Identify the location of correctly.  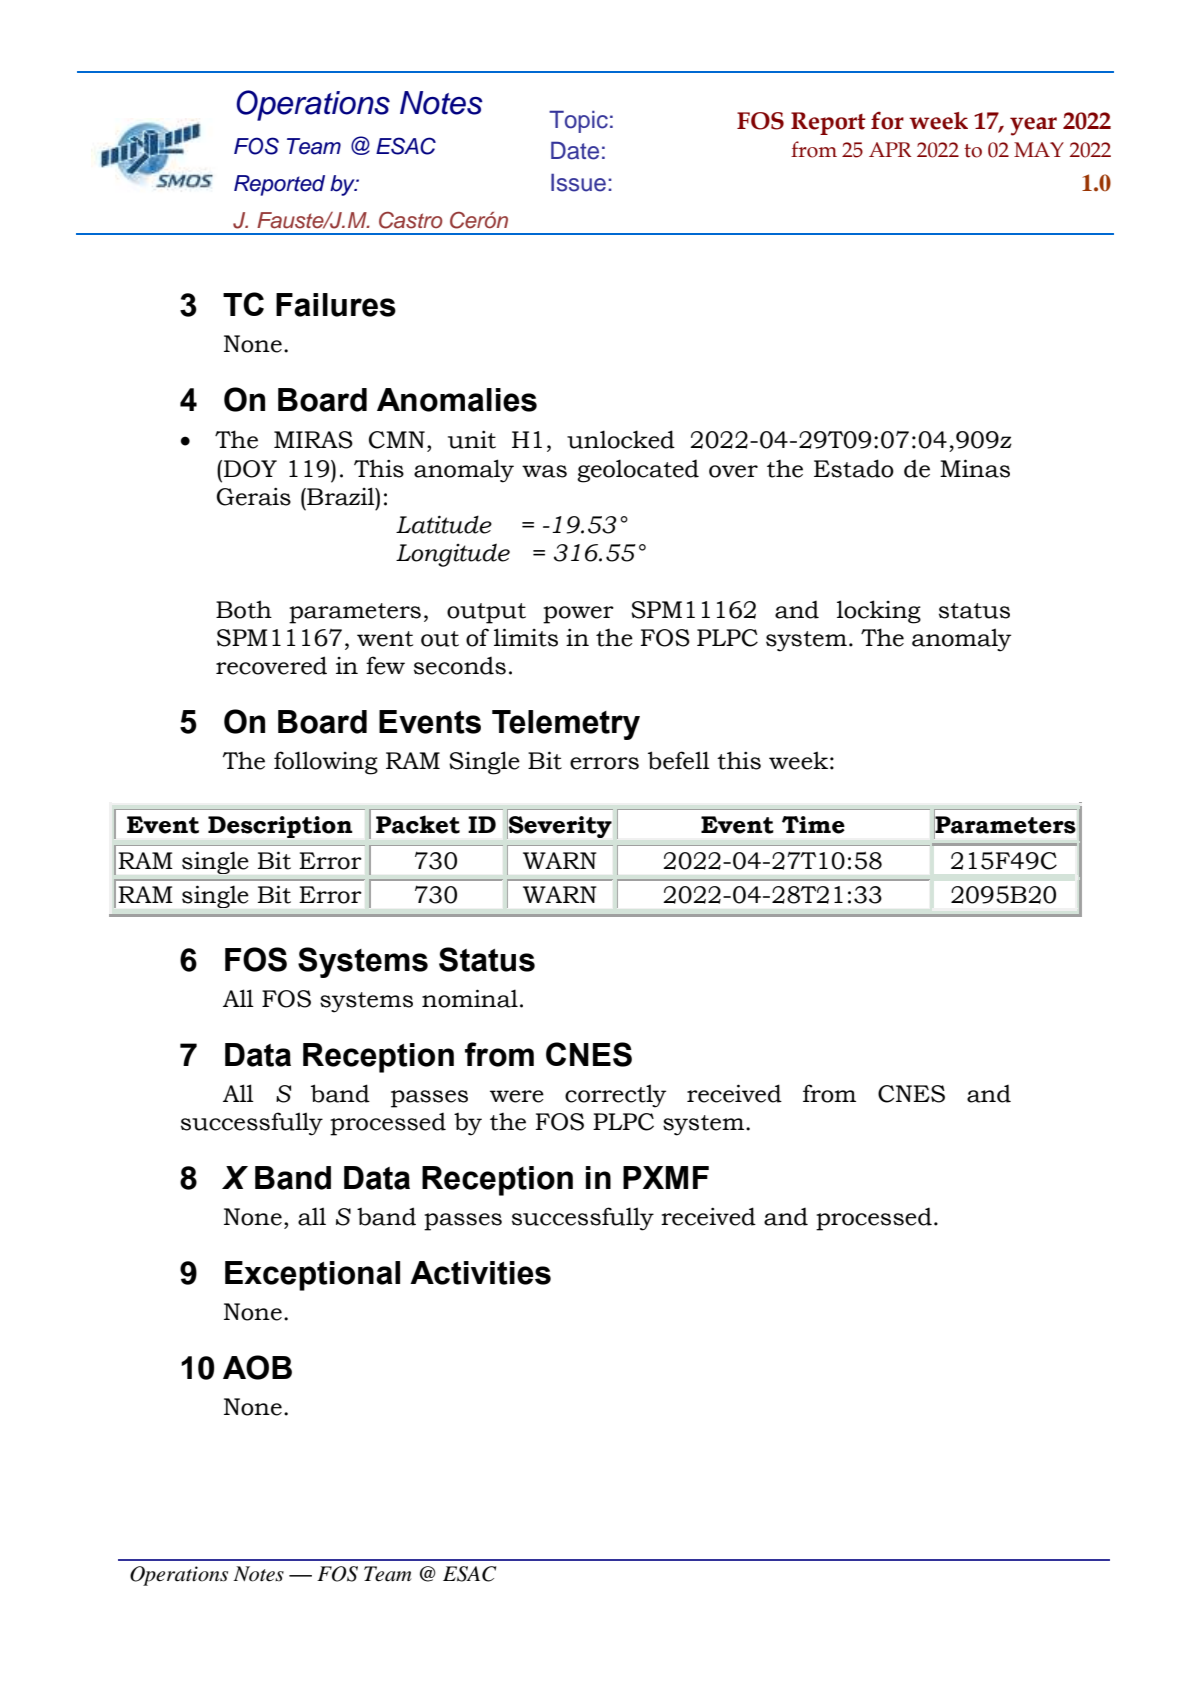
(615, 1096).
